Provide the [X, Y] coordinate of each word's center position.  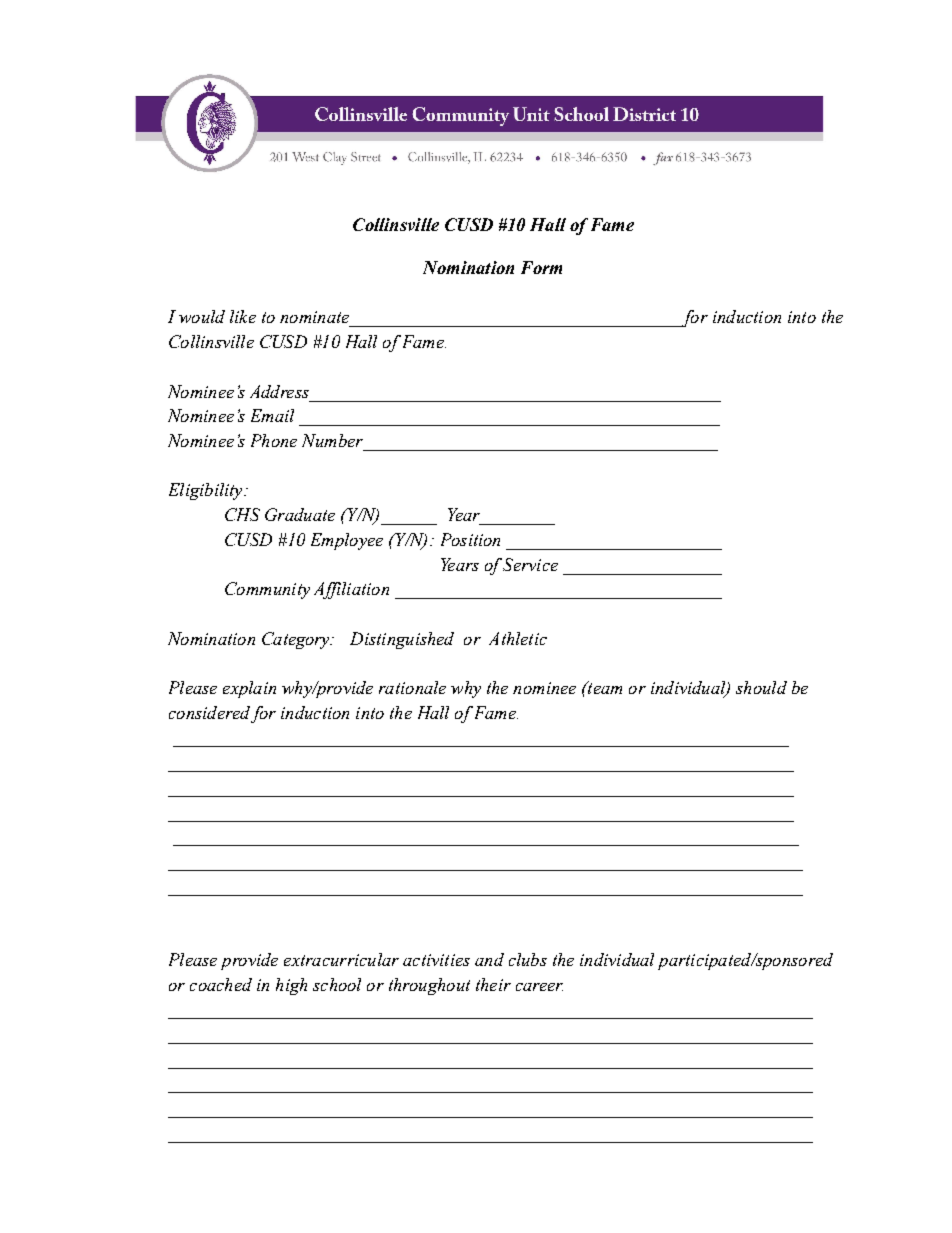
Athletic [518, 638]
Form [541, 267]
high [291, 986]
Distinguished [402, 640]
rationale [412, 687]
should [761, 687]
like [243, 316]
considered [209, 712]
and [489, 959]
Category [297, 640]
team [604, 687]
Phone [274, 440]
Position [470, 539]
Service [530, 564]
